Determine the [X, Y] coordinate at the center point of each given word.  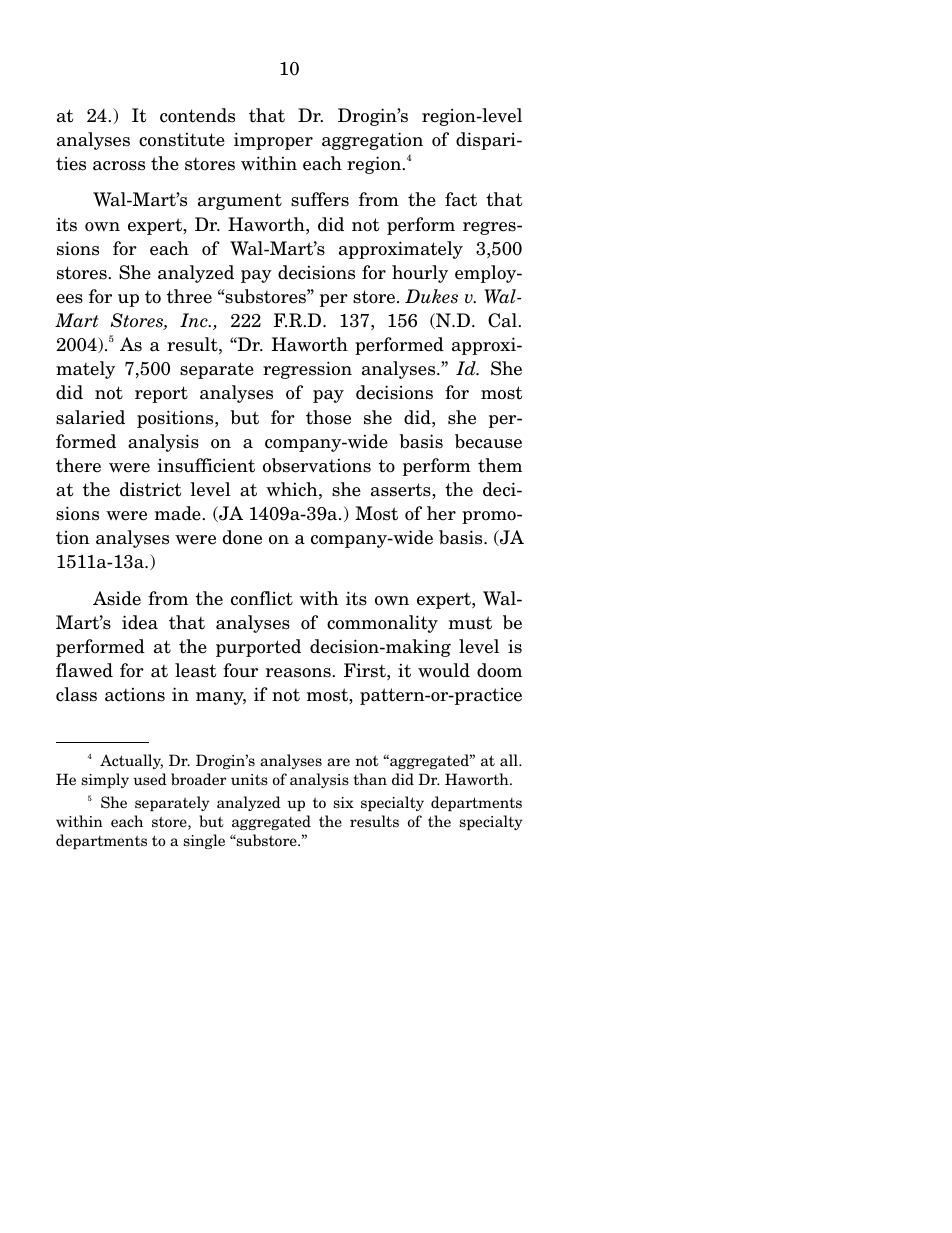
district [150, 489]
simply [105, 781]
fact [461, 199]
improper [273, 141]
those [328, 417]
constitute [182, 139]
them [500, 465]
